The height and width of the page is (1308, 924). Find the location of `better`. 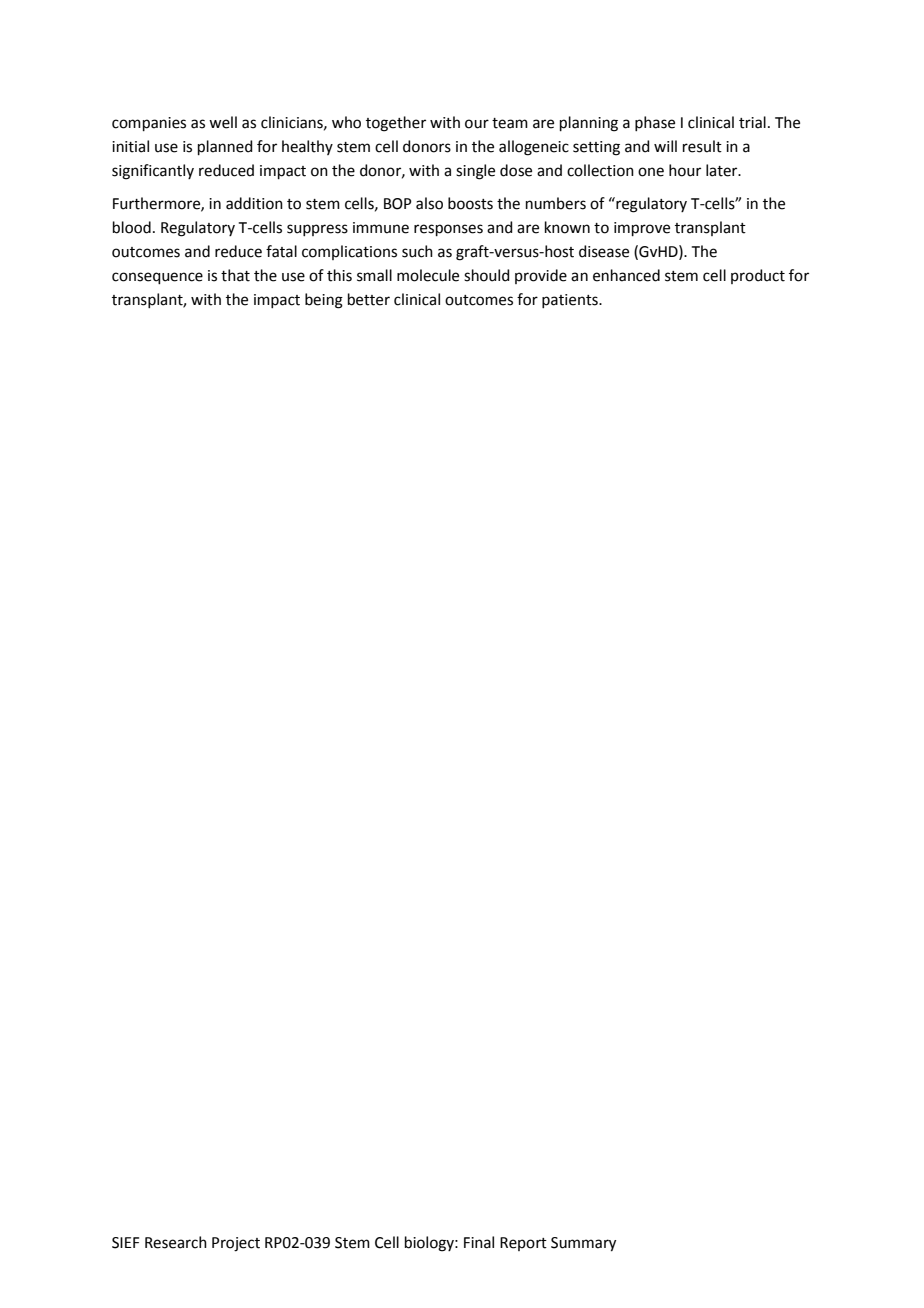

better is located at coordinates (369, 299).
